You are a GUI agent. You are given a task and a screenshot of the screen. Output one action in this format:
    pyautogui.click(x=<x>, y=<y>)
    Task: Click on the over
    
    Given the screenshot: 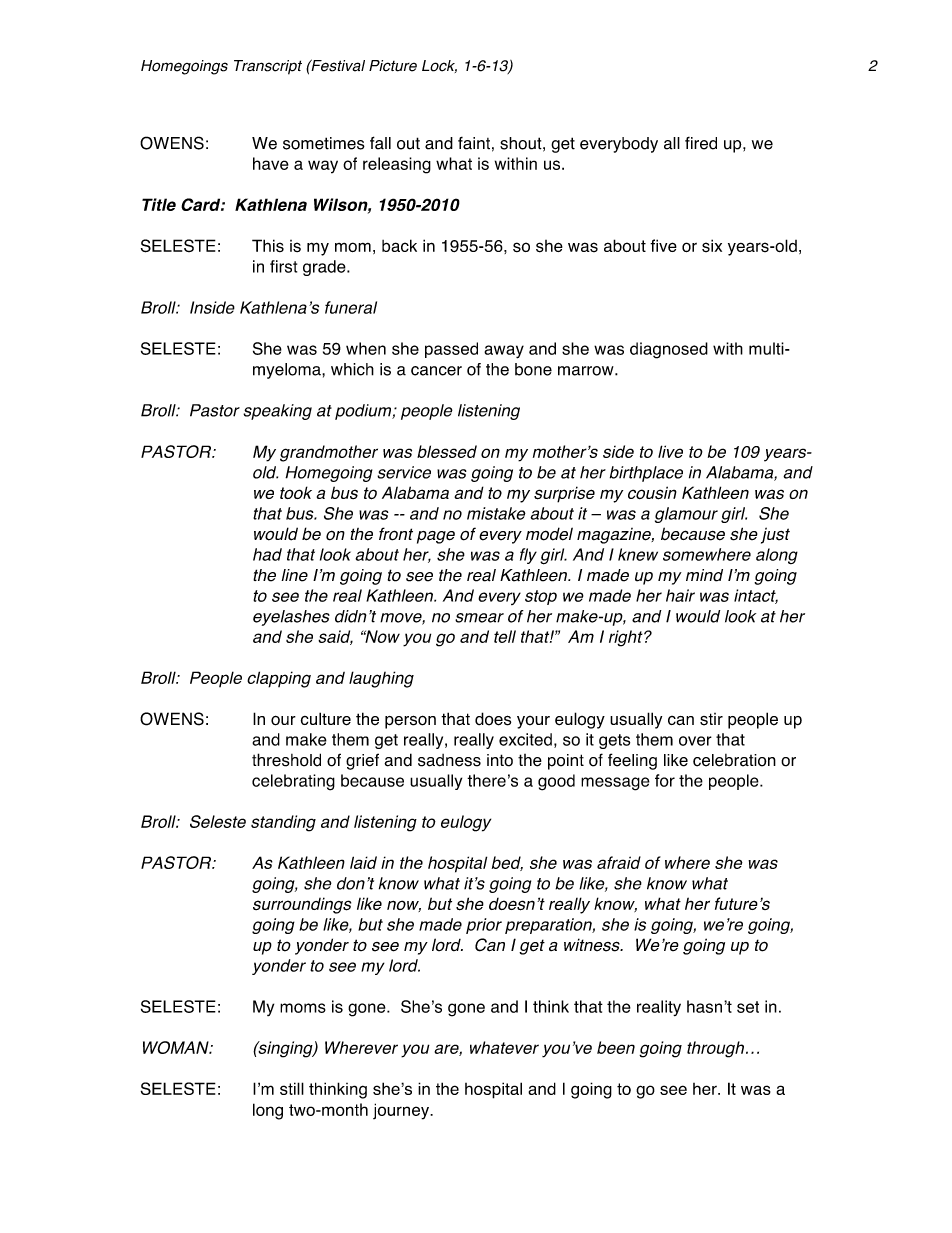 What is the action you would take?
    pyautogui.click(x=695, y=741)
